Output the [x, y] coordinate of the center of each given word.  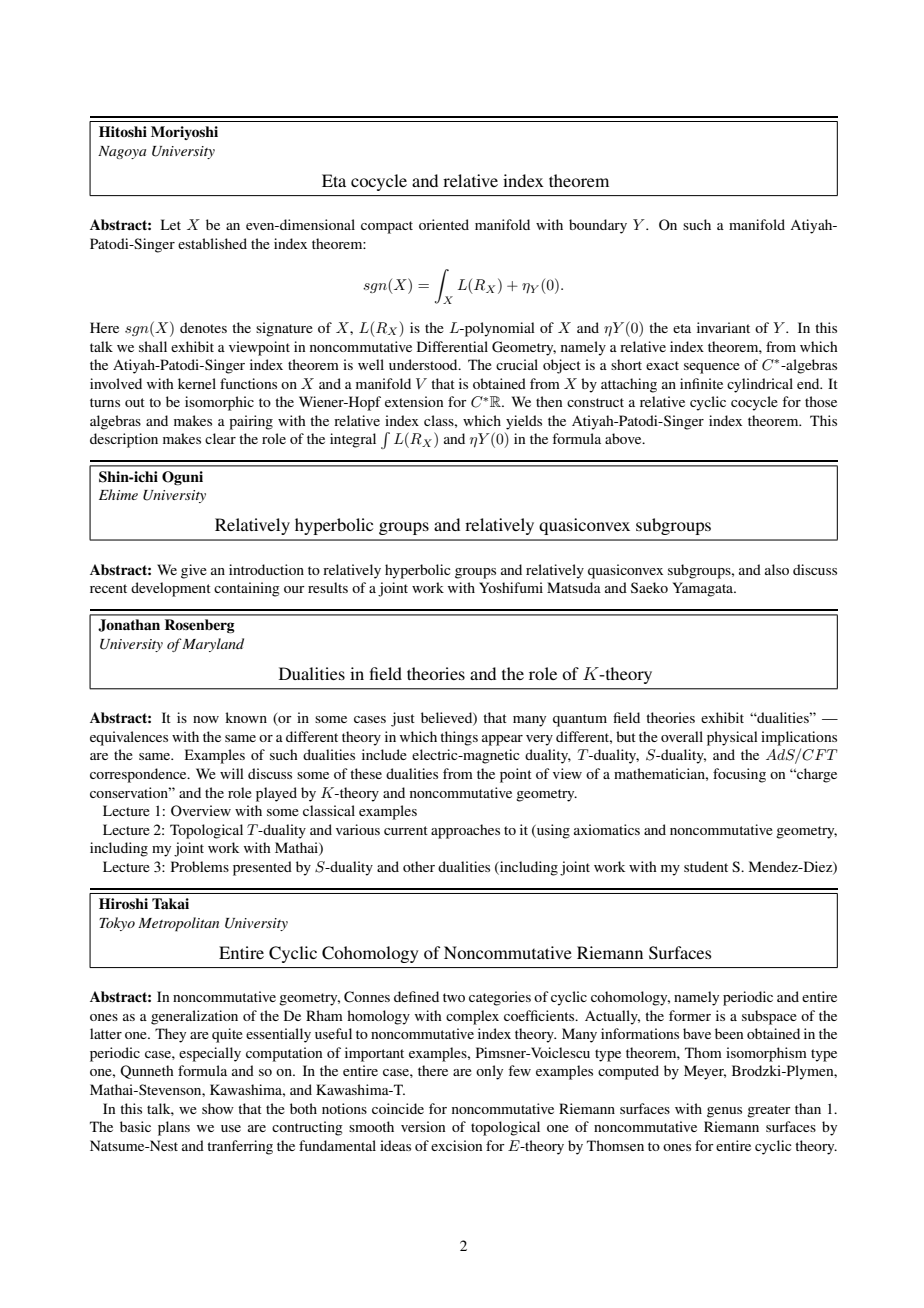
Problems [200, 866]
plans [174, 1128]
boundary [598, 226]
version [423, 1126]
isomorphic [219, 403]
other [419, 866]
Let [171, 224]
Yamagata [704, 589]
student [706, 866]
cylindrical [760, 385]
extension [414, 401]
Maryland [212, 645]
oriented [444, 224]
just [403, 719]
